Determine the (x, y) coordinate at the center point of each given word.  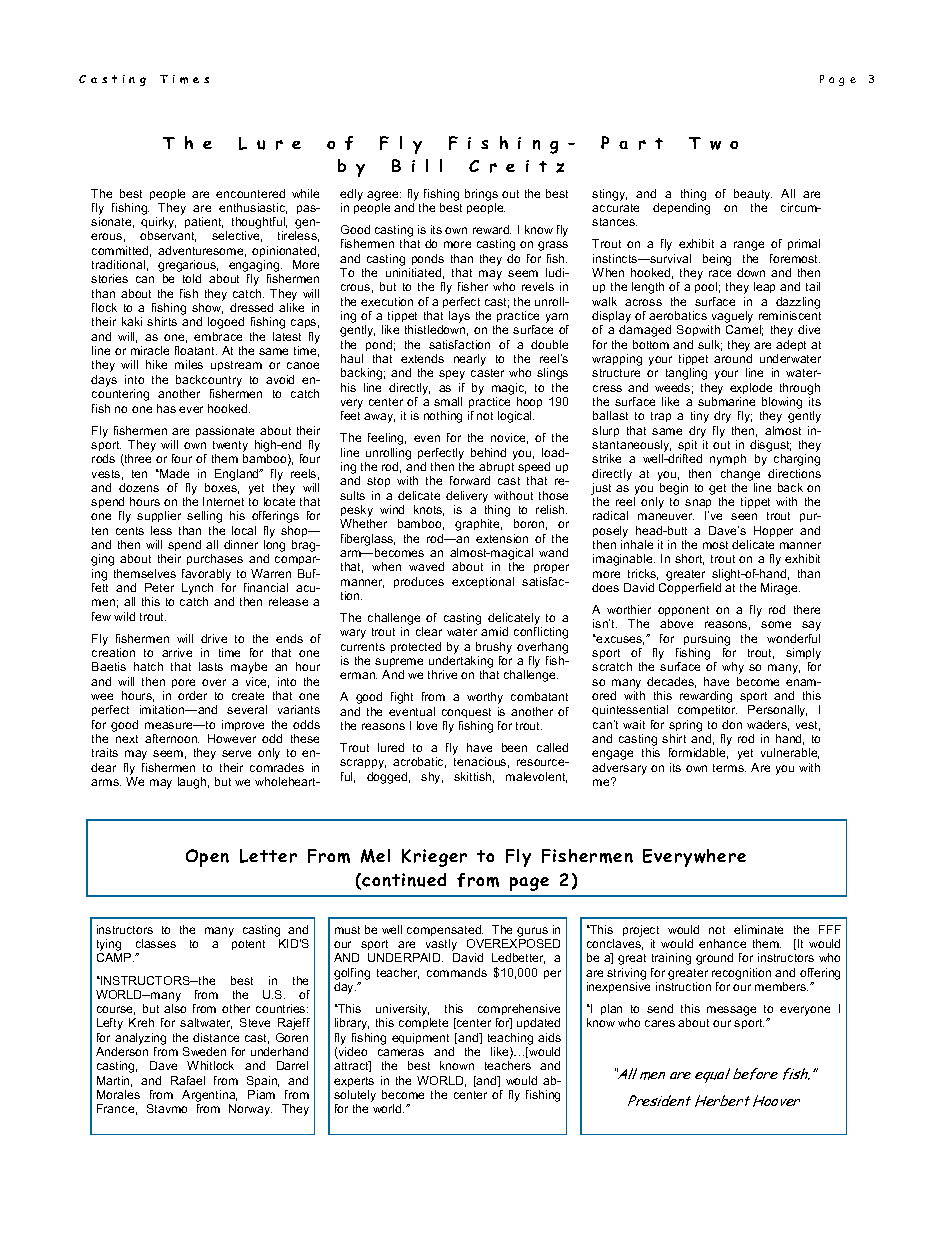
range (749, 246)
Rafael (188, 1080)
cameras (401, 1052)
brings (481, 195)
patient (204, 222)
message (731, 1011)
